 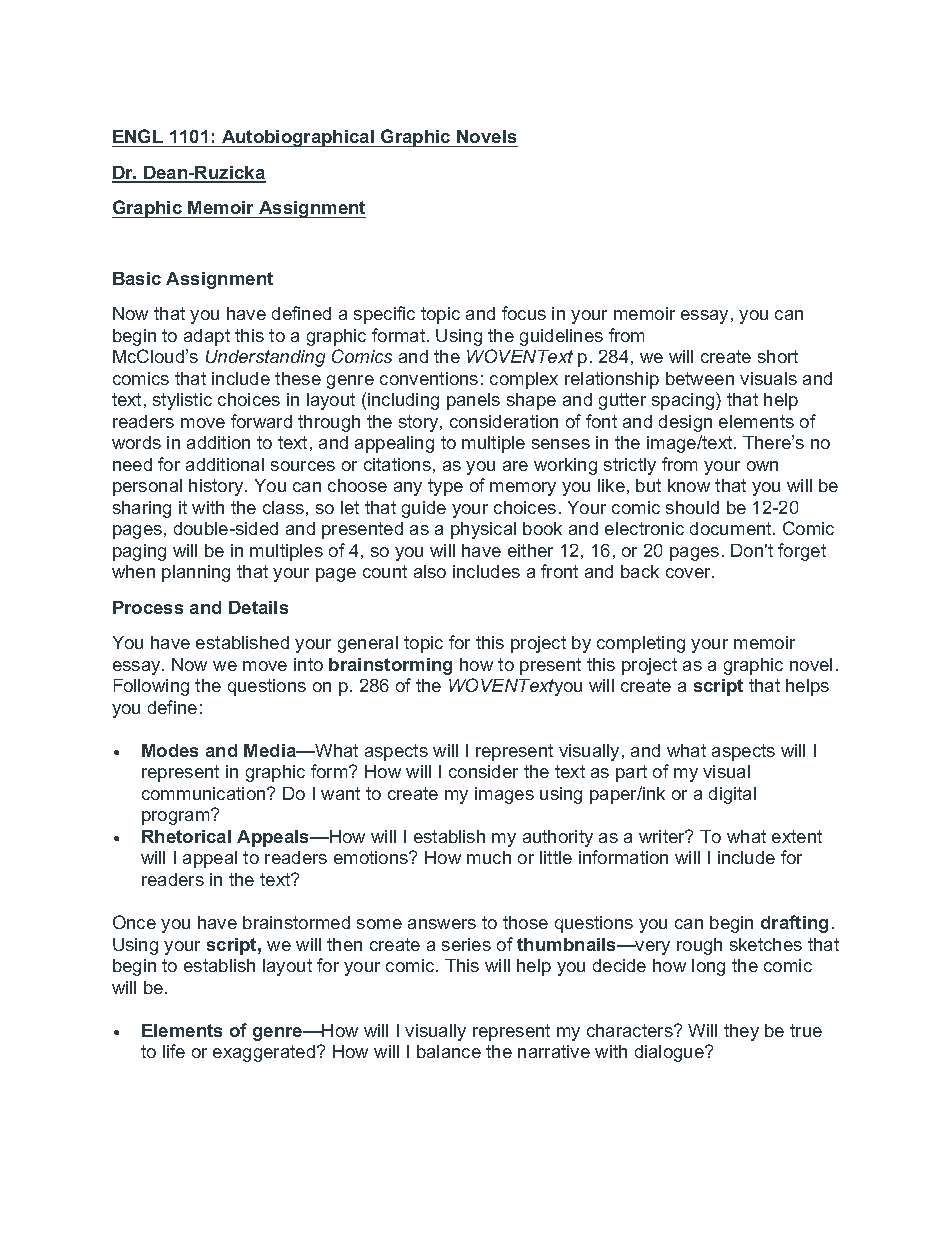 I want to click on Modes, so click(x=170, y=750).
